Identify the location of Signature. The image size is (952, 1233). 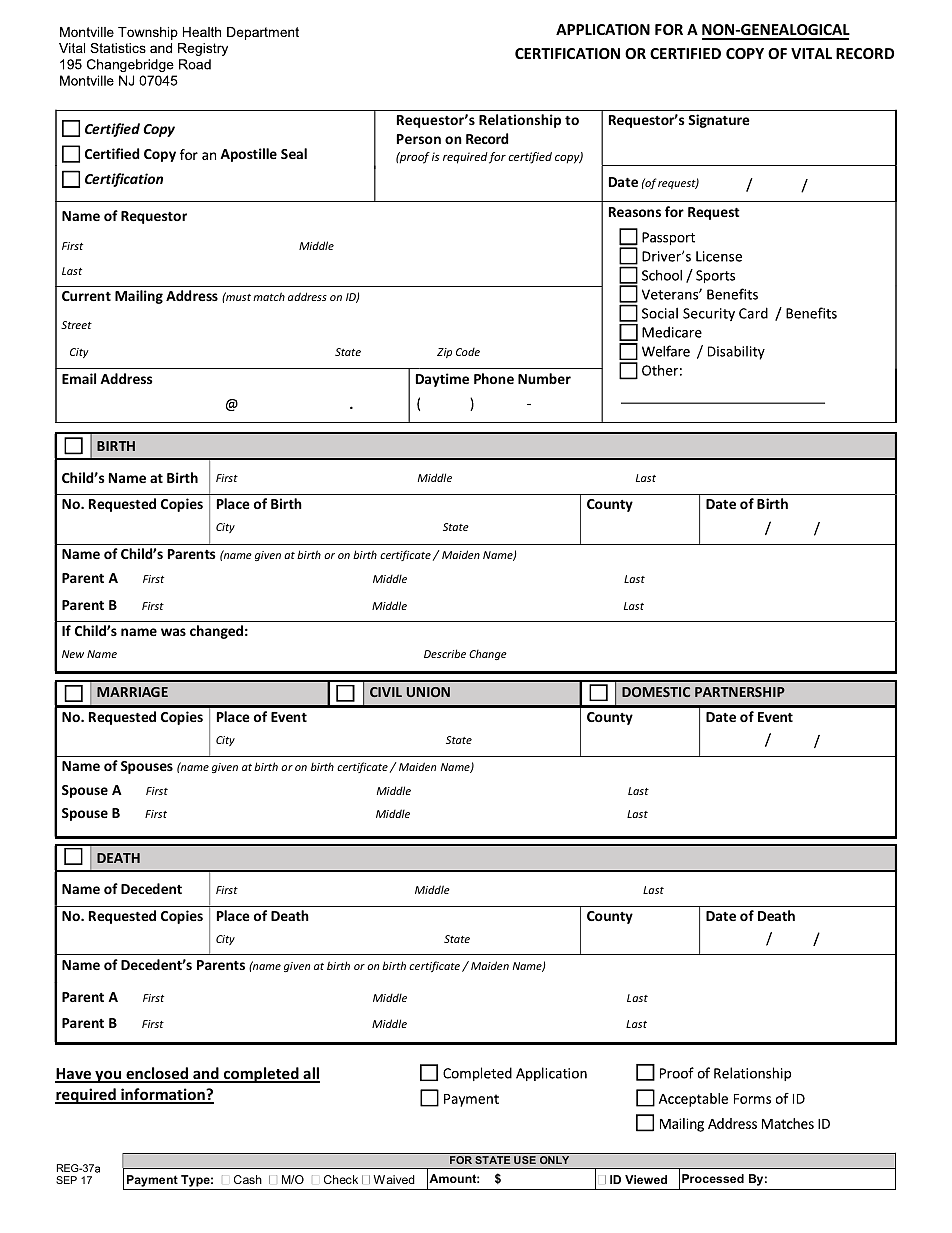
(719, 121).
